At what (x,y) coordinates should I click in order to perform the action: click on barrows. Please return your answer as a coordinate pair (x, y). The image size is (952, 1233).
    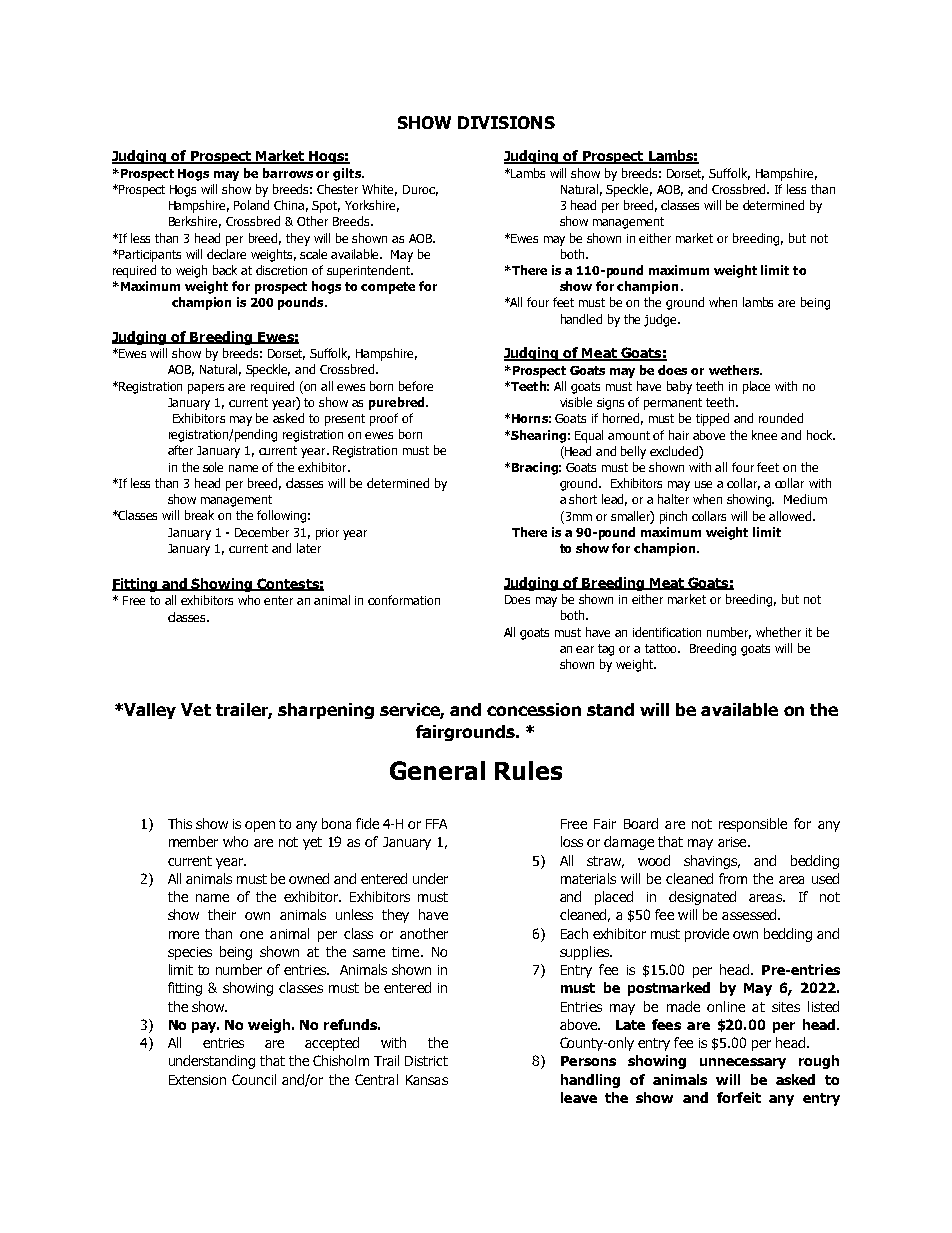
    Looking at the image, I should click on (288, 173).
